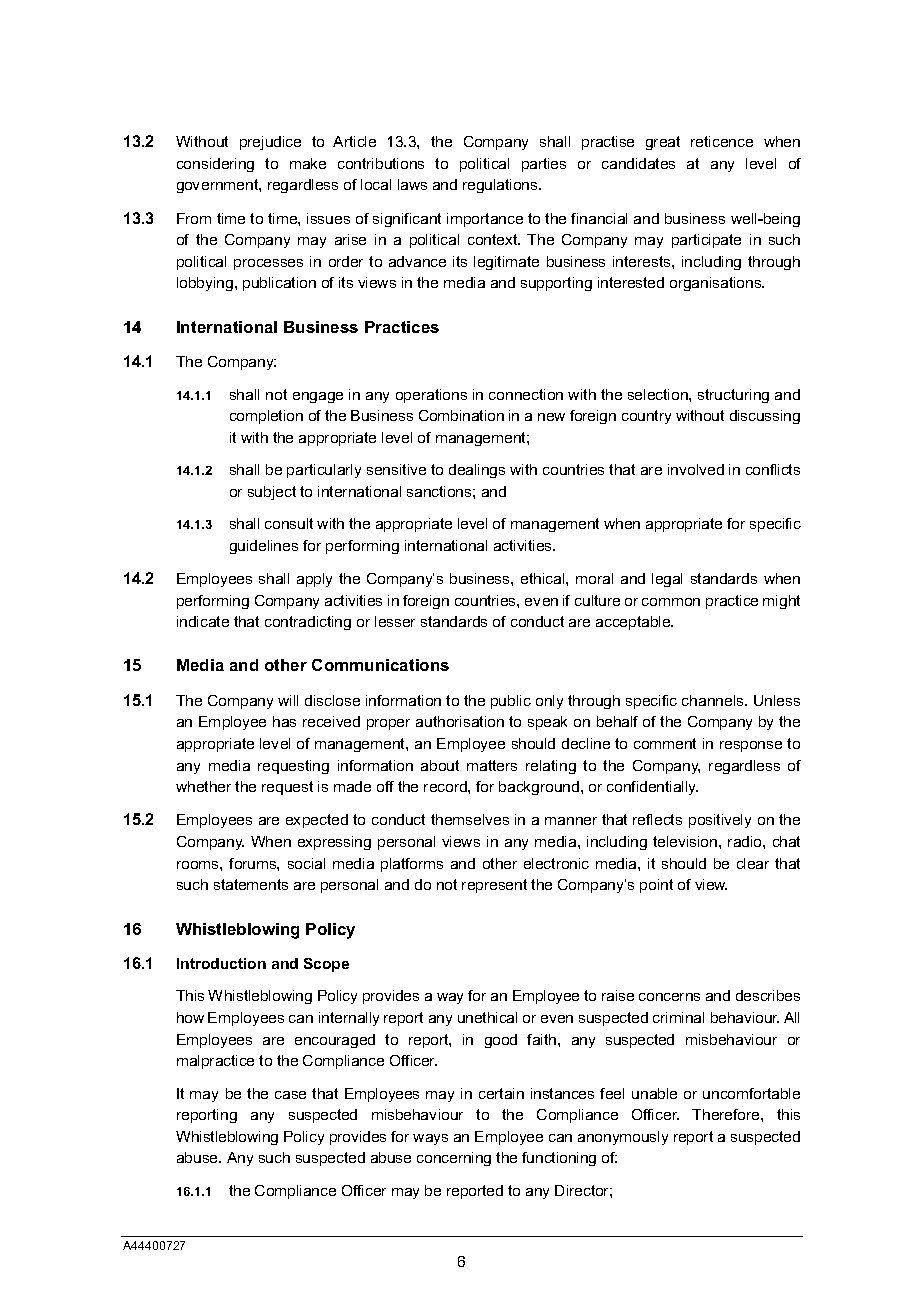  Describe the element at coordinates (221, 963) in the screenshot. I see `Introduction` at that location.
